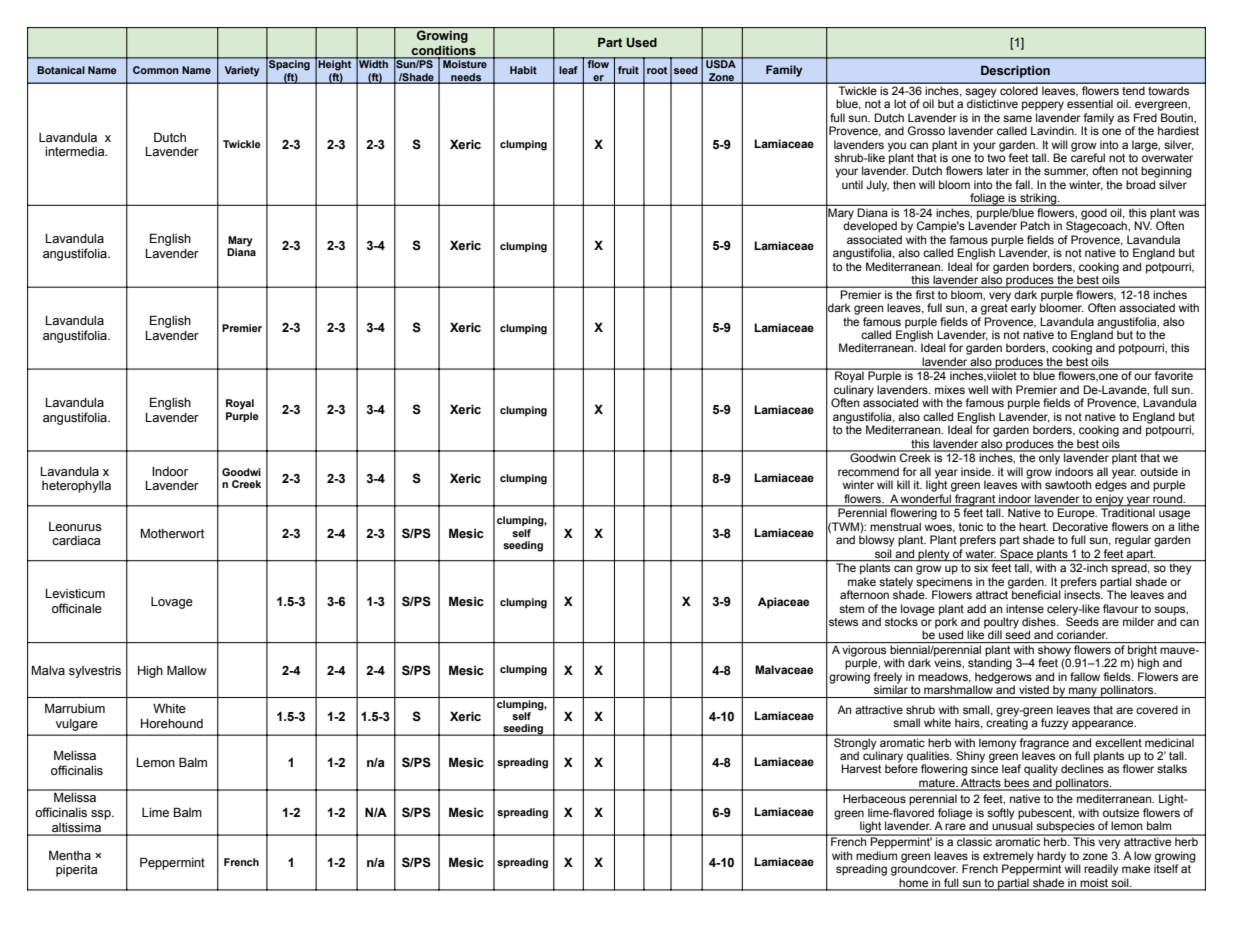 This document has width=1233, height=952. Describe the element at coordinates (95, 672) in the document. I see `sylvestris` at that location.
